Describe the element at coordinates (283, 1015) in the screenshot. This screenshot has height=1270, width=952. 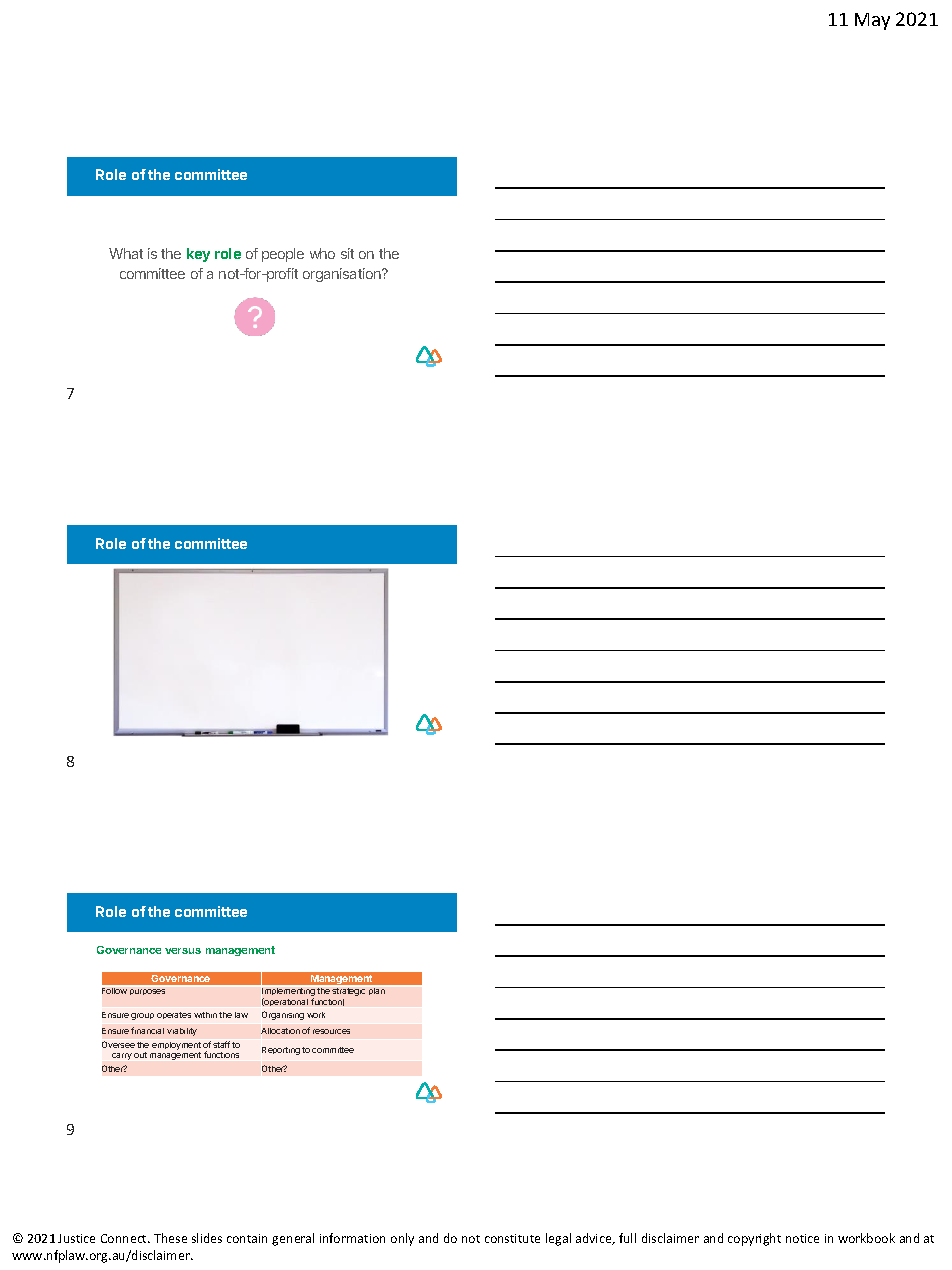
I see `Organising` at that location.
